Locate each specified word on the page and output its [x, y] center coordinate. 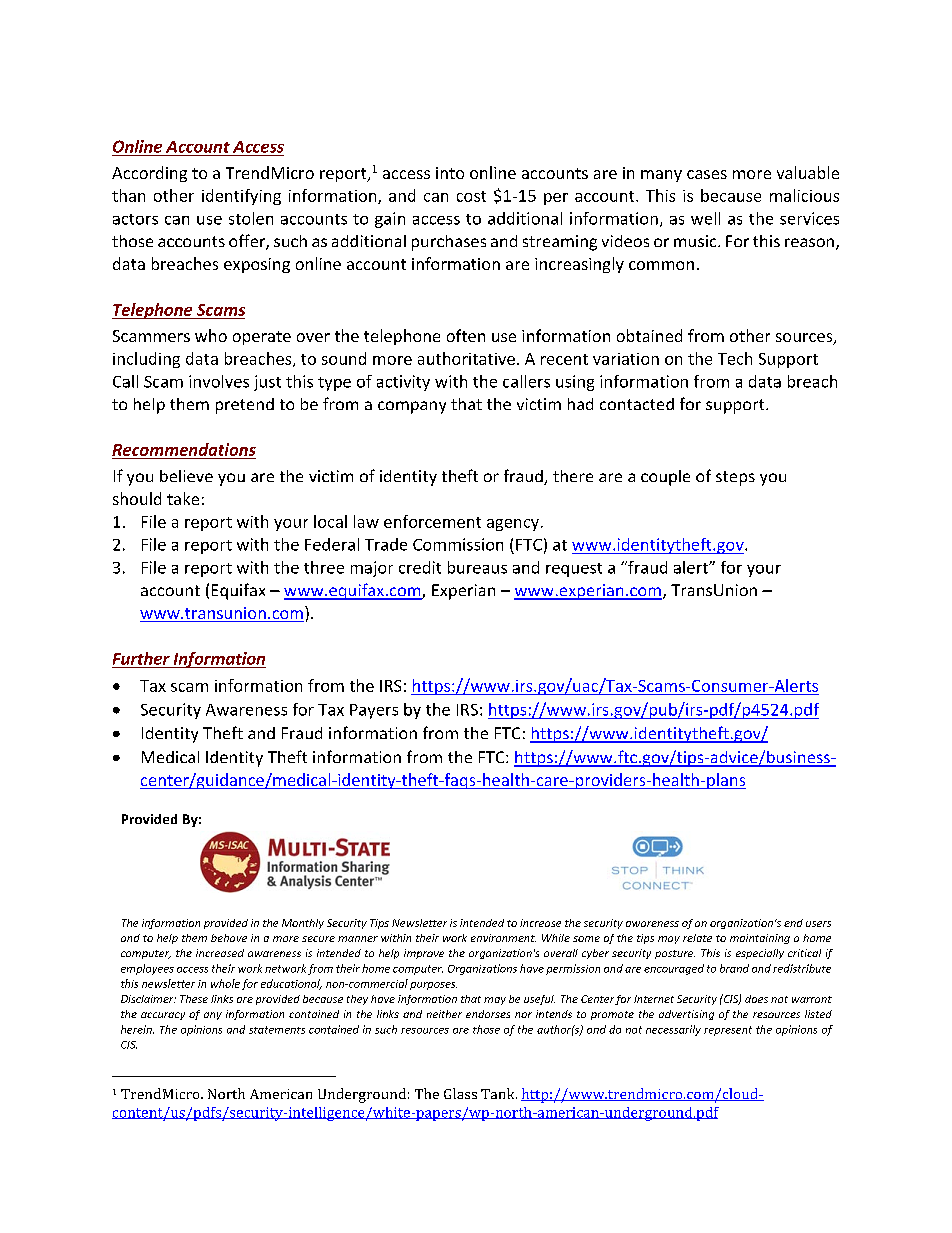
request [574, 570]
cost [471, 196]
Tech [735, 358]
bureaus [477, 567]
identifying [241, 197]
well [705, 218]
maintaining [760, 939]
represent [728, 1031]
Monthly [303, 924]
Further [141, 658]
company [412, 407]
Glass [460, 1093]
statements [277, 1030]
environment [503, 938]
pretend [245, 406]
